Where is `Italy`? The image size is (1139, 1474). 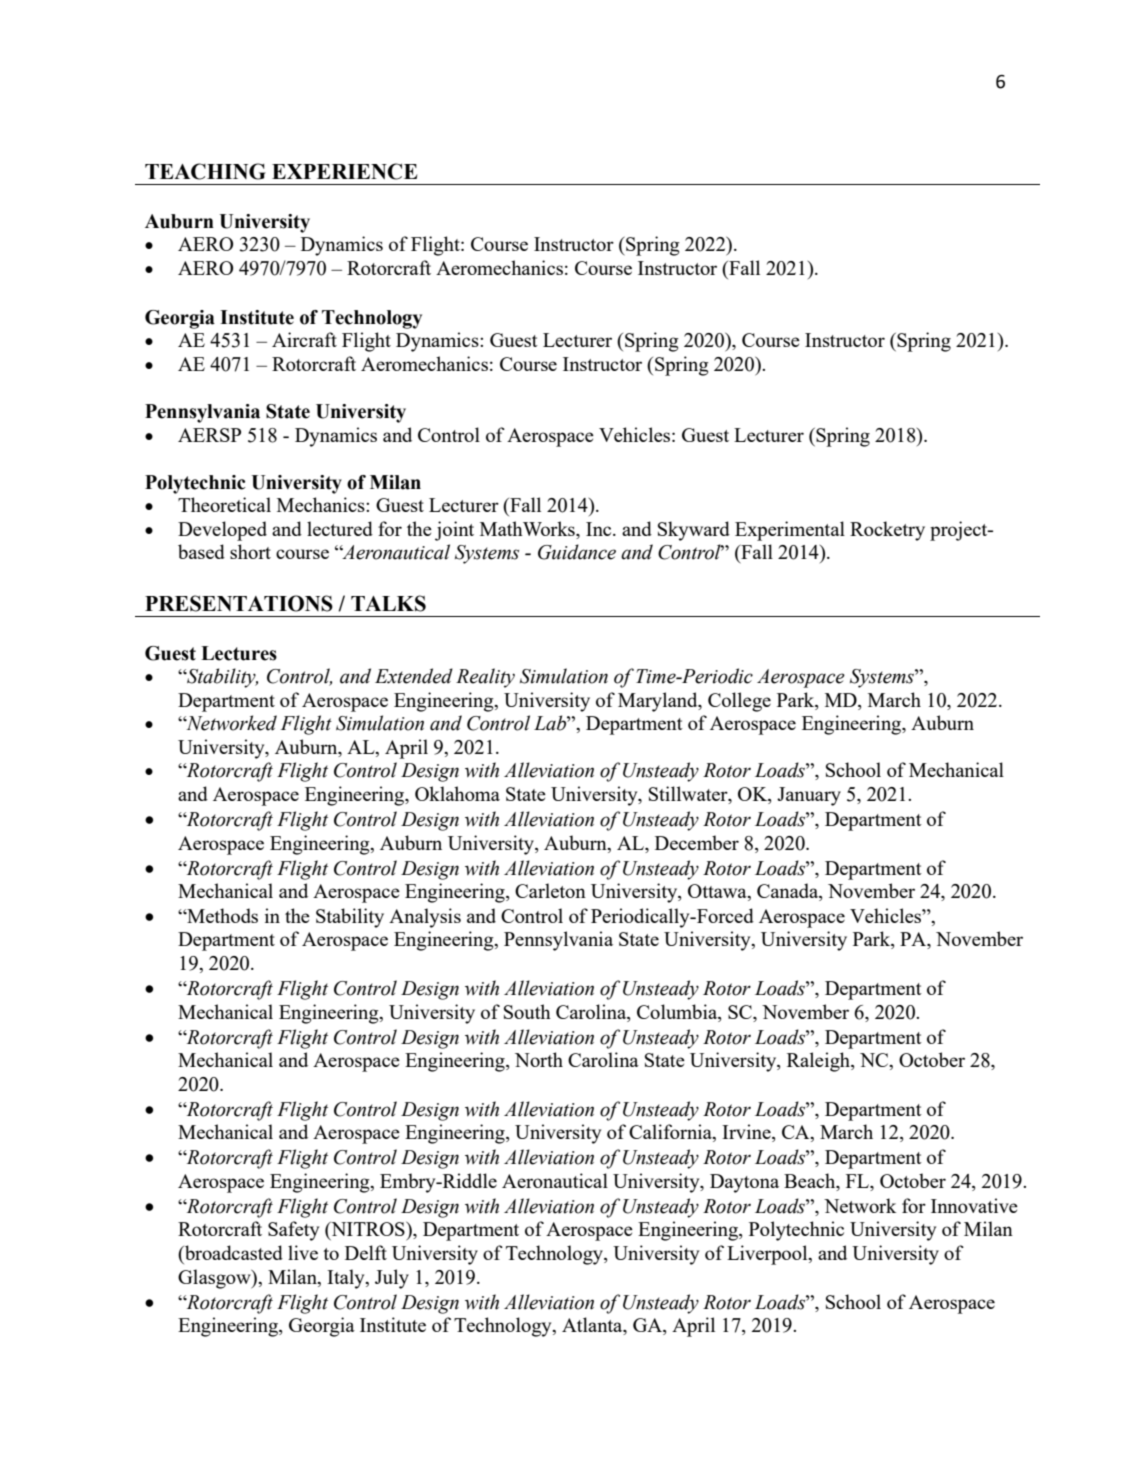 Italy is located at coordinates (347, 1279).
